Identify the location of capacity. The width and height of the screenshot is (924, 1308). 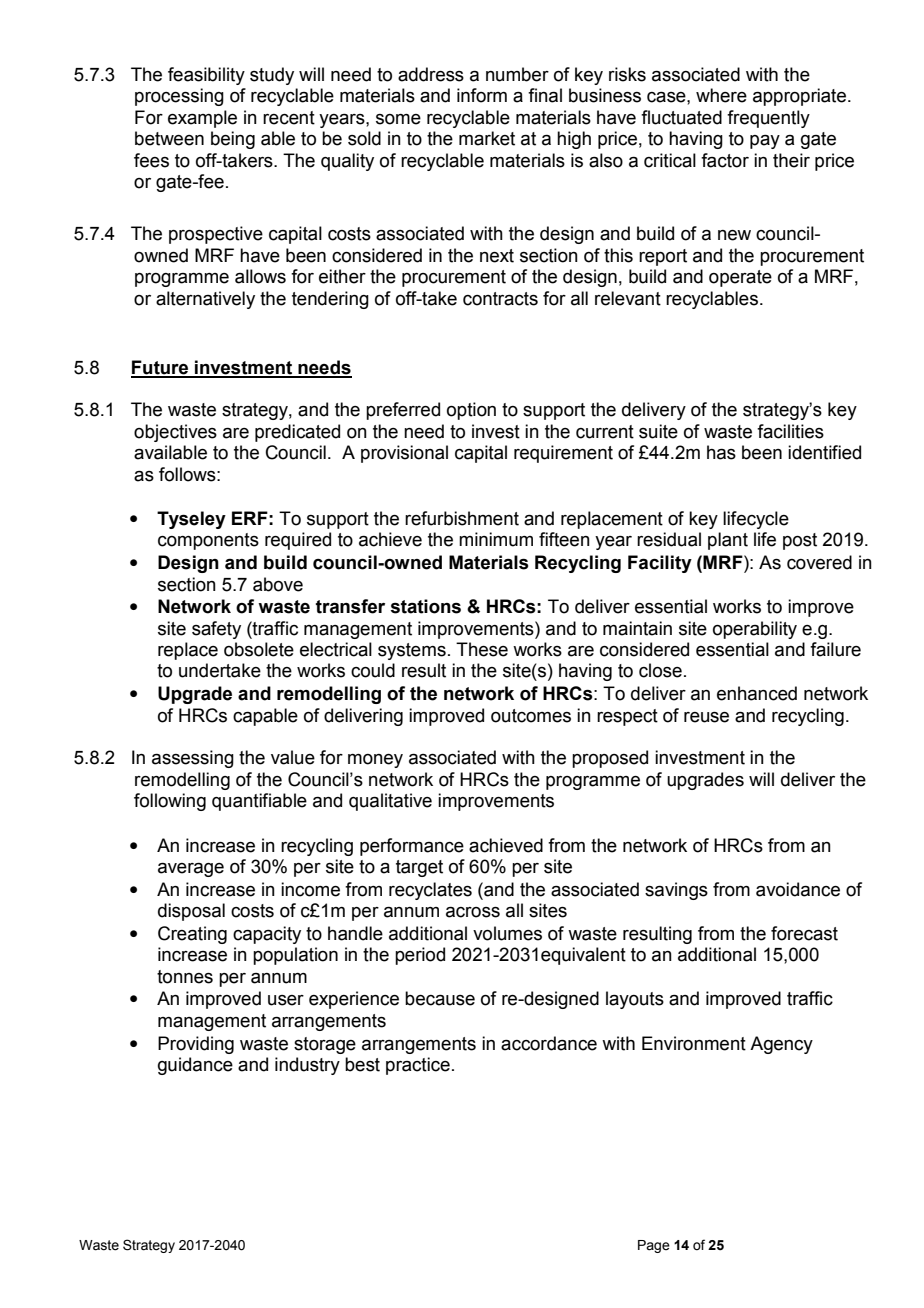
(267, 935).
